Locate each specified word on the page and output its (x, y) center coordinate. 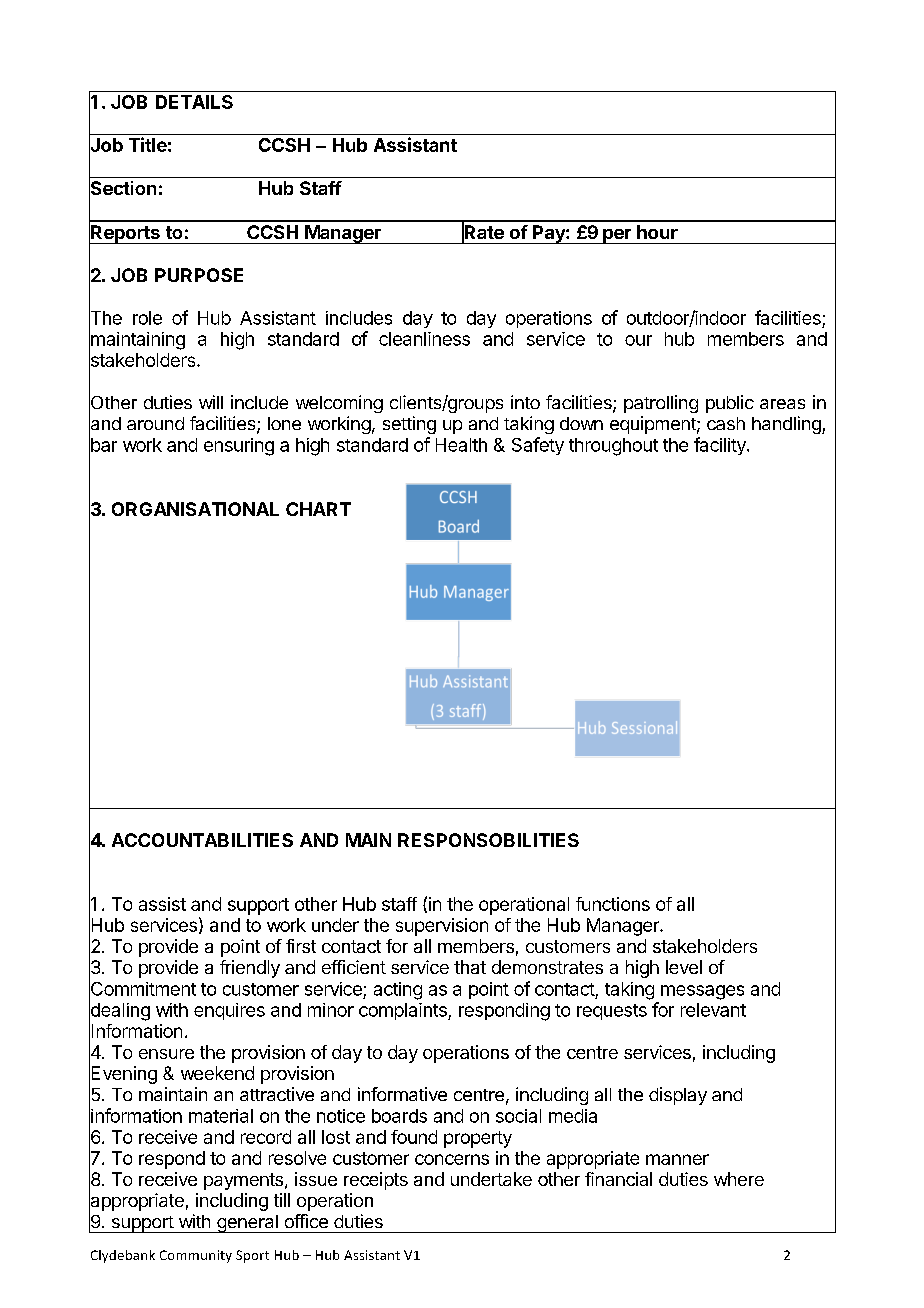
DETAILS (194, 102)
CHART (318, 509)
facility (721, 446)
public (730, 404)
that (470, 967)
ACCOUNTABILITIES (202, 840)
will (211, 402)
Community (196, 1256)
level (684, 967)
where (739, 1179)
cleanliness (424, 339)
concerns (452, 1159)
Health (461, 445)
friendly (250, 969)
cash (726, 423)
